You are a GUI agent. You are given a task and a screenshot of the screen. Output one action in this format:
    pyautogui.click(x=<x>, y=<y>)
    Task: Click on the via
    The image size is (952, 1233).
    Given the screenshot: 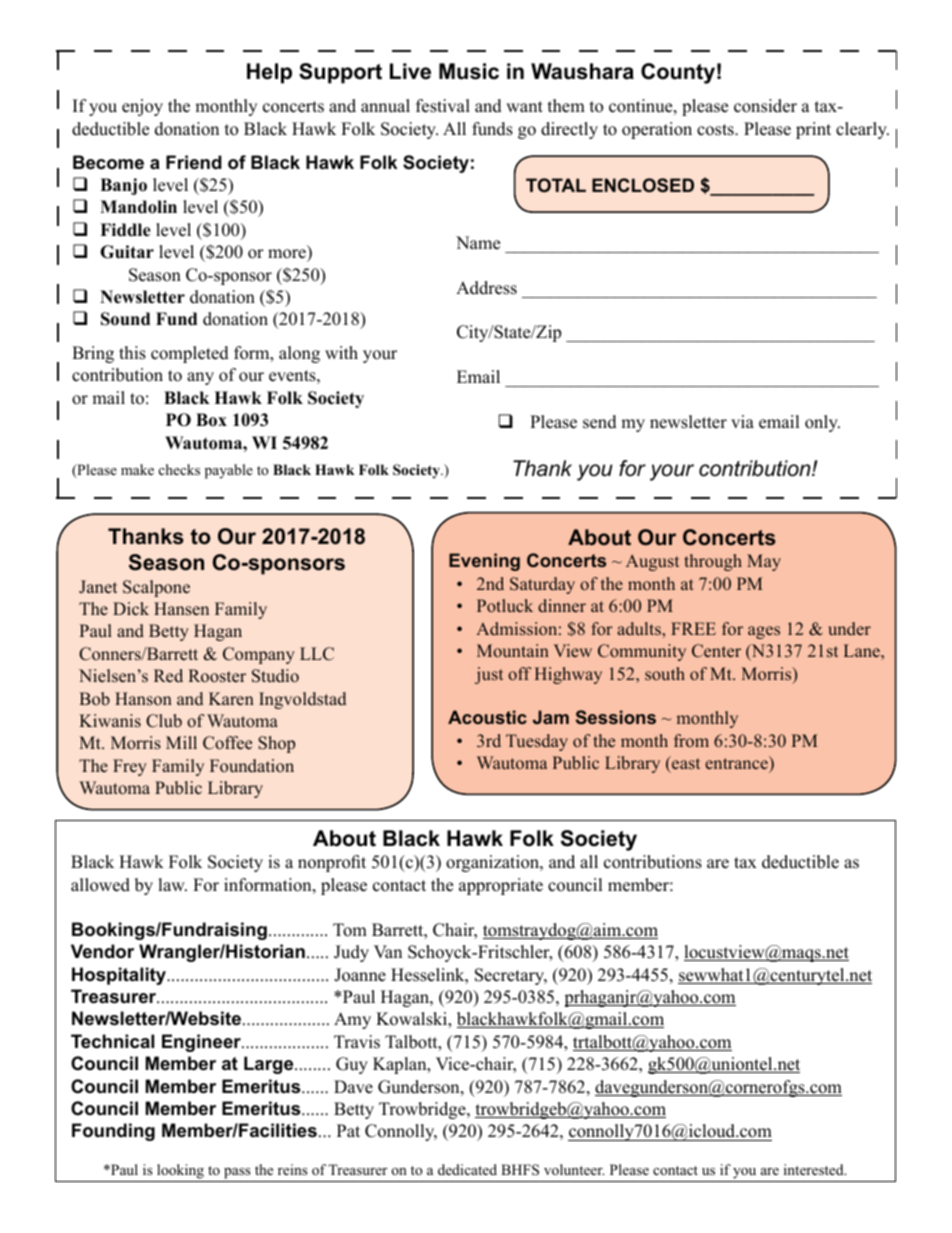 What is the action you would take?
    pyautogui.click(x=742, y=421)
